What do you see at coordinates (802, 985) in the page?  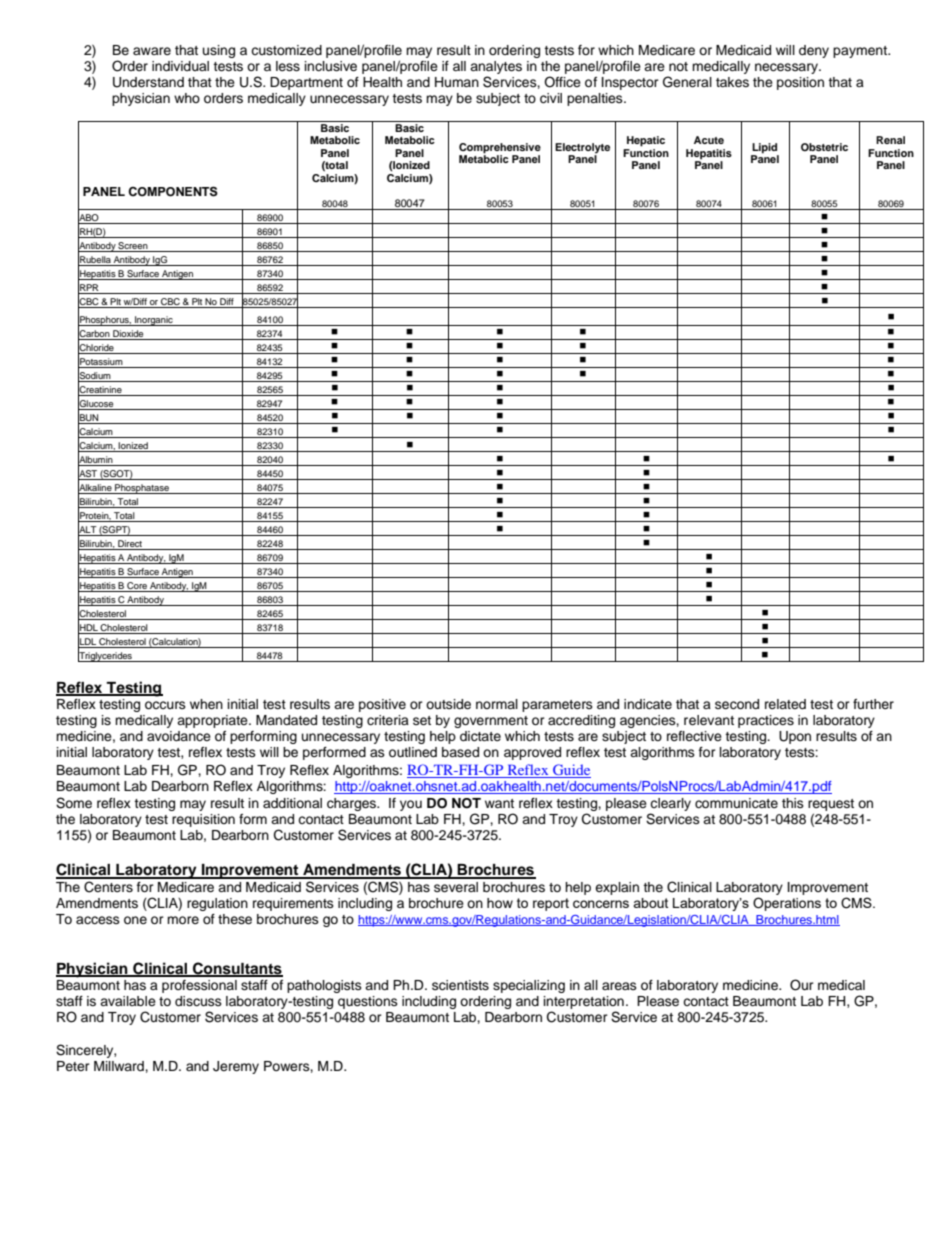 I see `Our` at bounding box center [802, 985].
